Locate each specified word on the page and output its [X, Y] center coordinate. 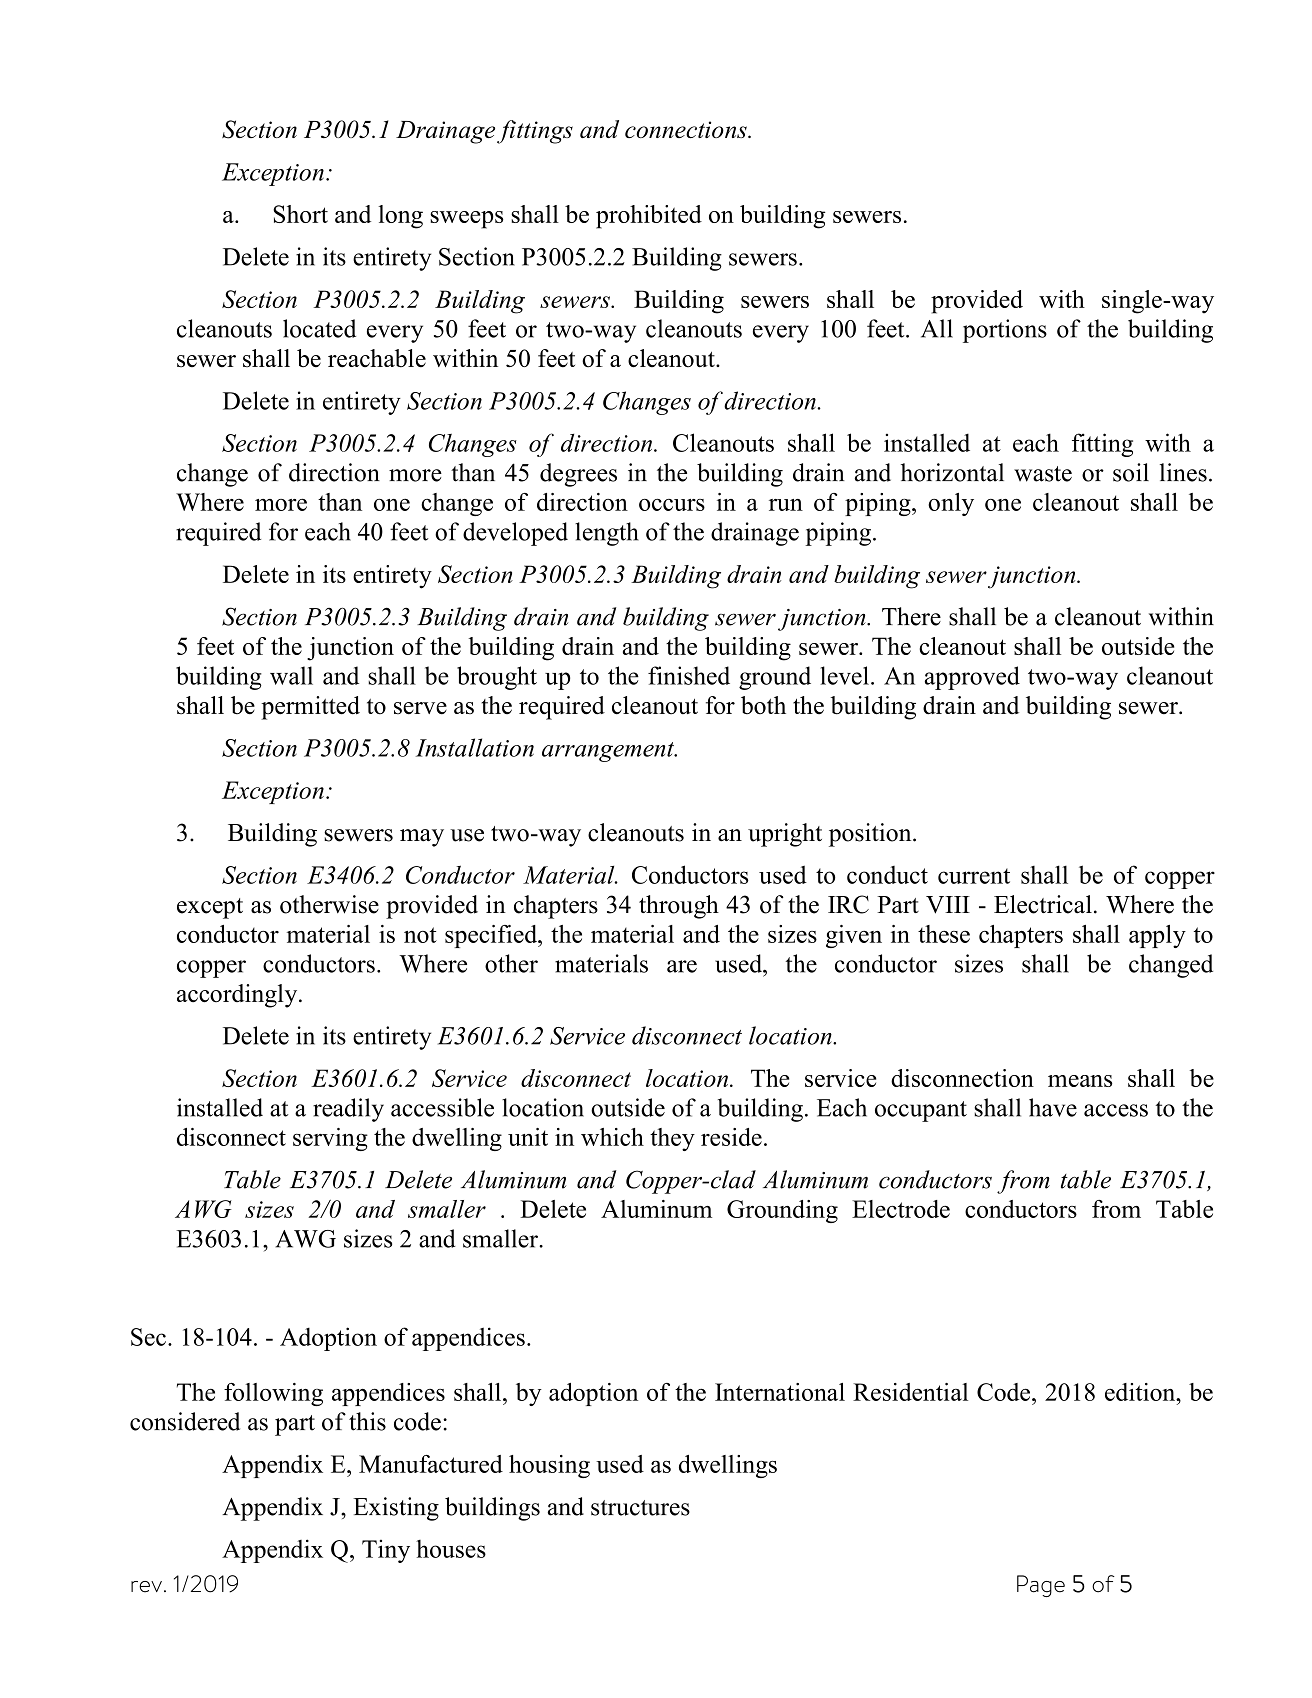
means [1080, 1081]
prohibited [649, 217]
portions [1005, 331]
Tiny [386, 1551]
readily [348, 1110]
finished [689, 675]
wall [291, 675]
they [672, 1139]
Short [300, 214]
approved [972, 678]
